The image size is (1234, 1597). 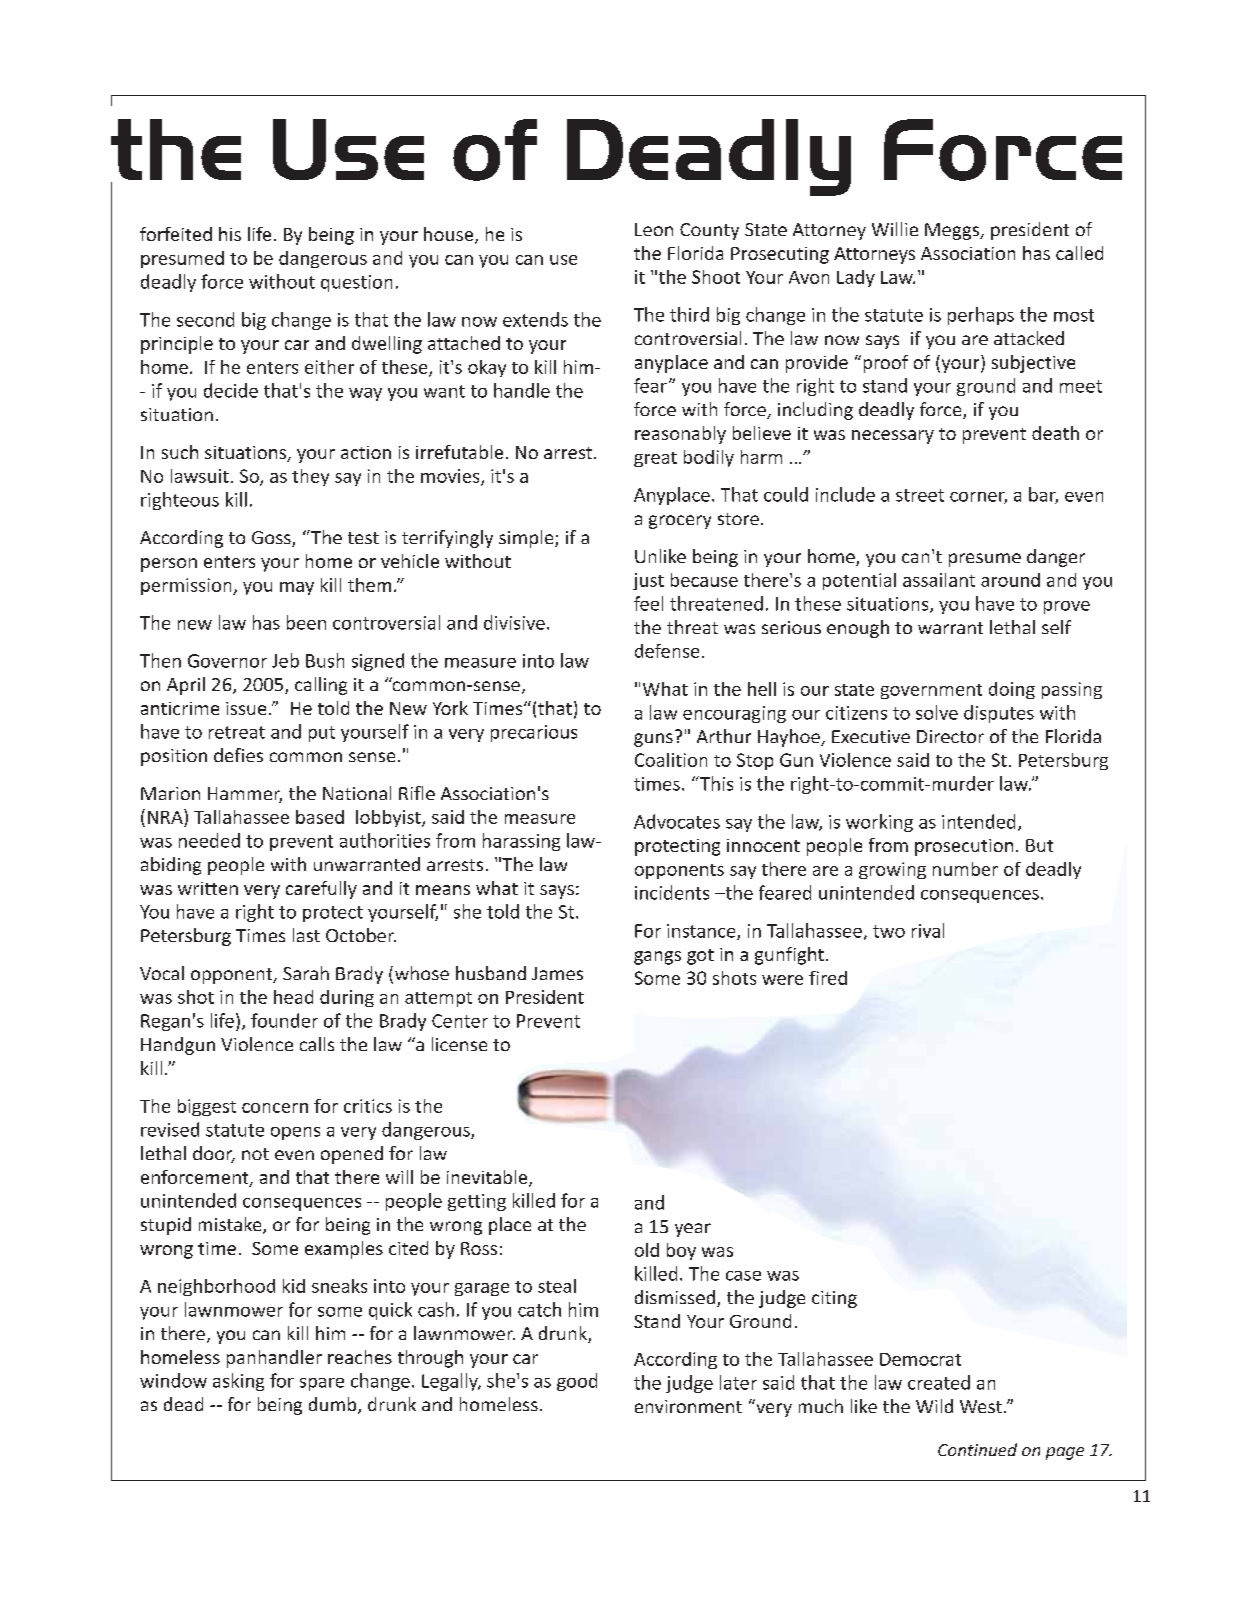 What do you see at coordinates (828, 978) in the screenshot?
I see `fired` at bounding box center [828, 978].
